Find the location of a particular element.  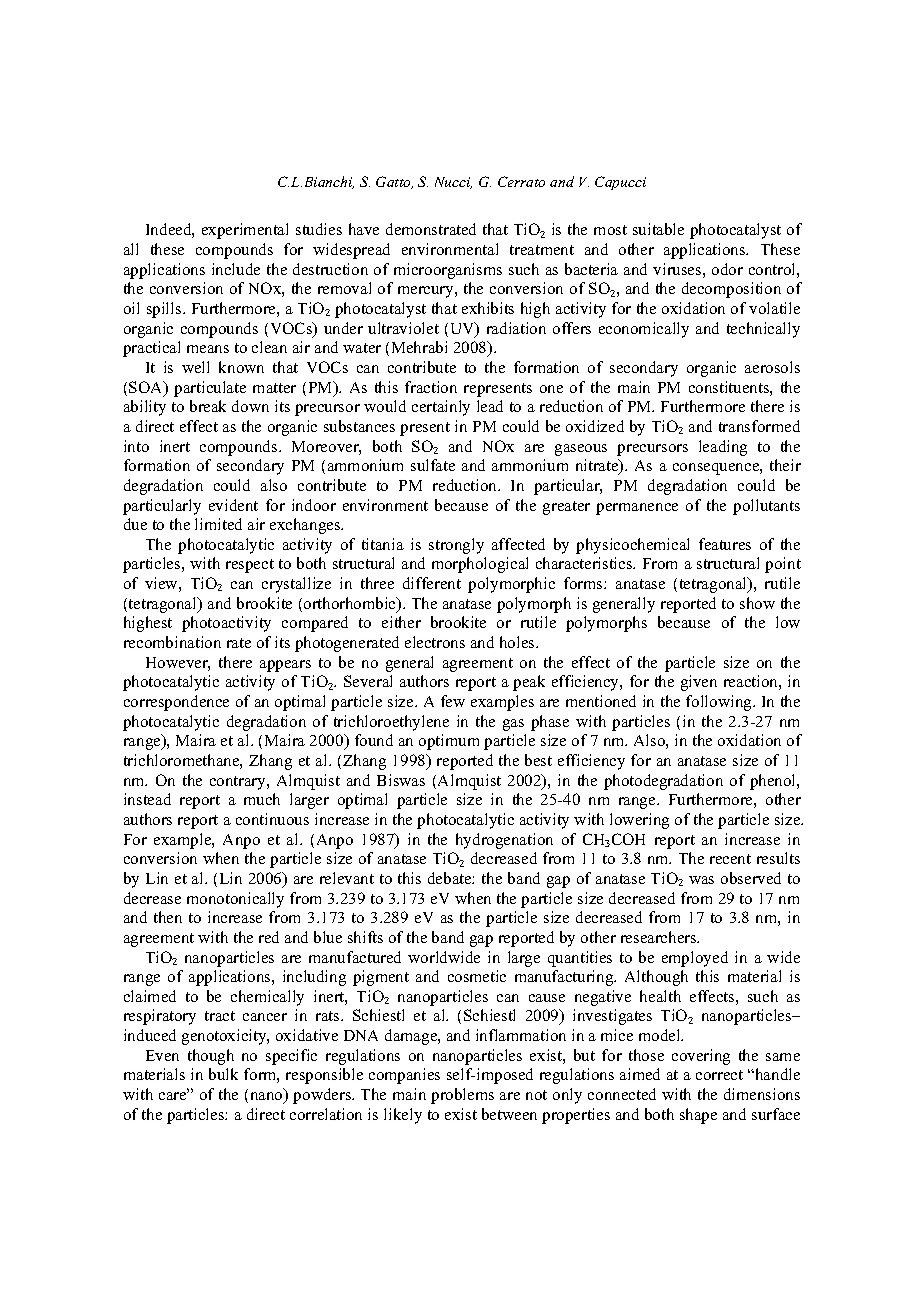

Gatto is located at coordinates (394, 182).
